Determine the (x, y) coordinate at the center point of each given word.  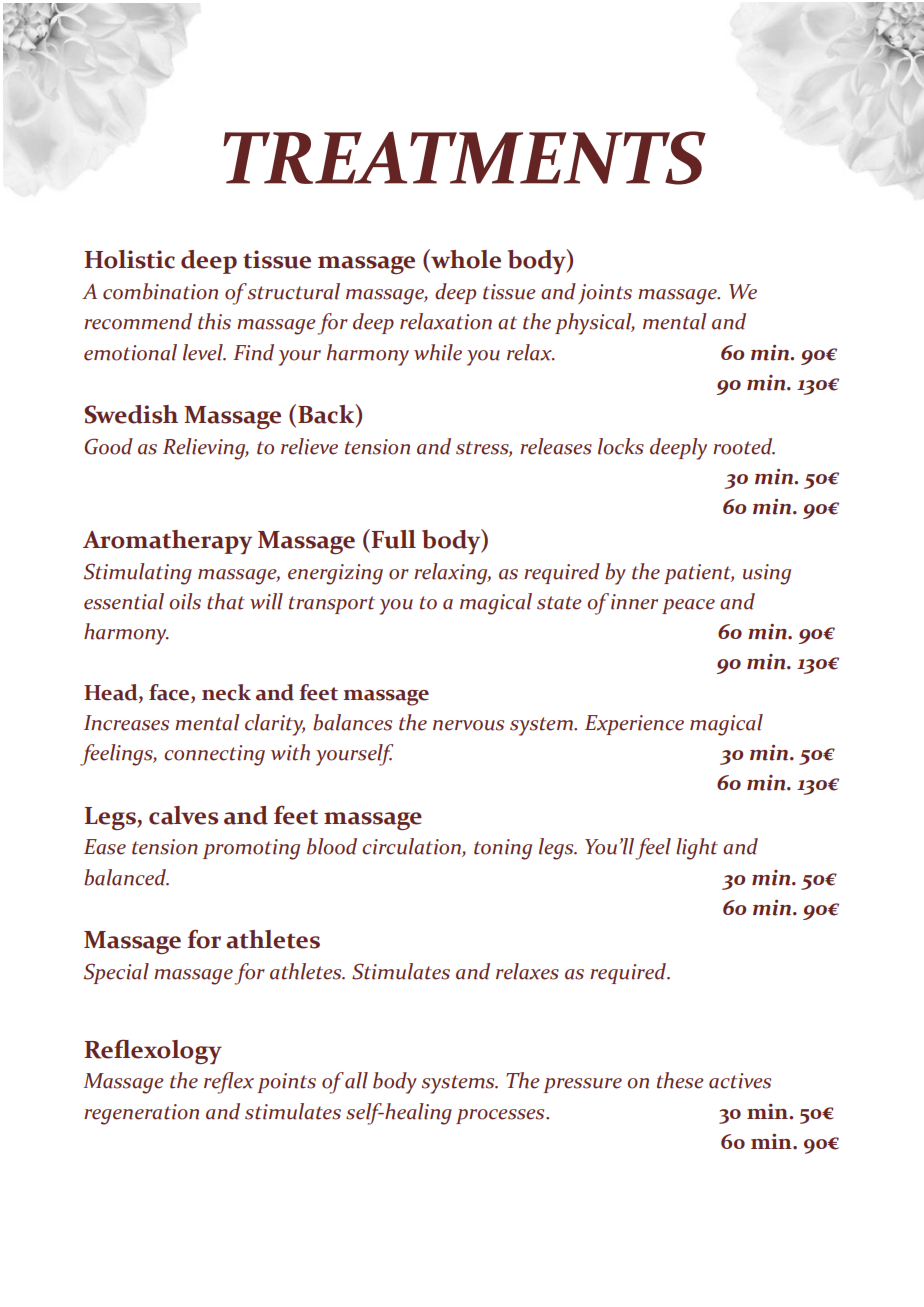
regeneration (141, 1114)
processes (501, 1116)
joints (605, 294)
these (680, 1080)
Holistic (129, 259)
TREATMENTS (464, 158)
